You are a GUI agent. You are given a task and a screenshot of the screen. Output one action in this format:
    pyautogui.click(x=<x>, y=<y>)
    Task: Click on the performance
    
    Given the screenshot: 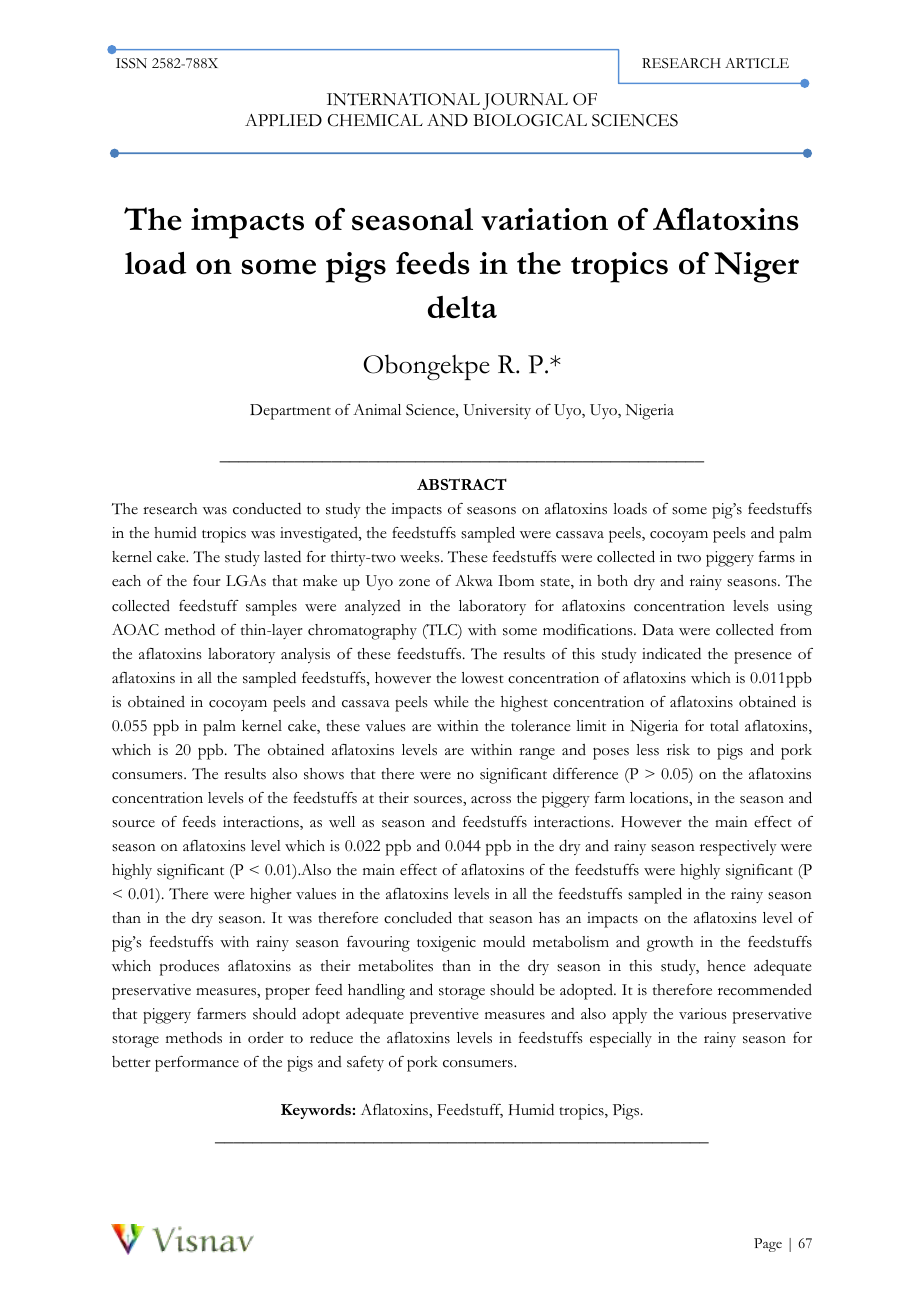 What is the action you would take?
    pyautogui.click(x=197, y=1064)
